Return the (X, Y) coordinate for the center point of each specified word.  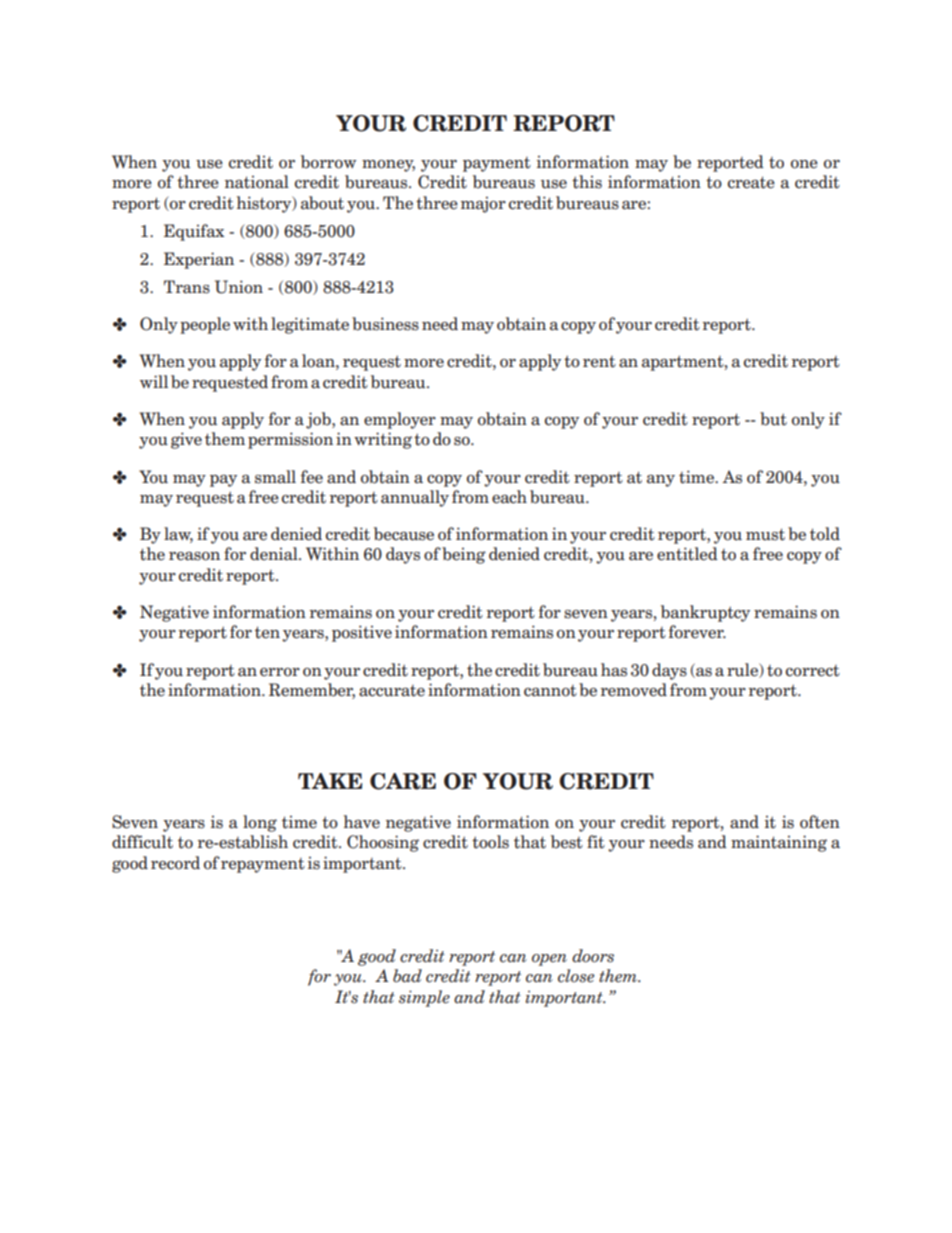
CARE (403, 781)
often (820, 822)
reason (194, 556)
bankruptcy (705, 613)
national (257, 182)
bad (407, 976)
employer (400, 420)
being (464, 555)
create (751, 182)
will (154, 381)
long (260, 823)
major (483, 205)
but (773, 419)
